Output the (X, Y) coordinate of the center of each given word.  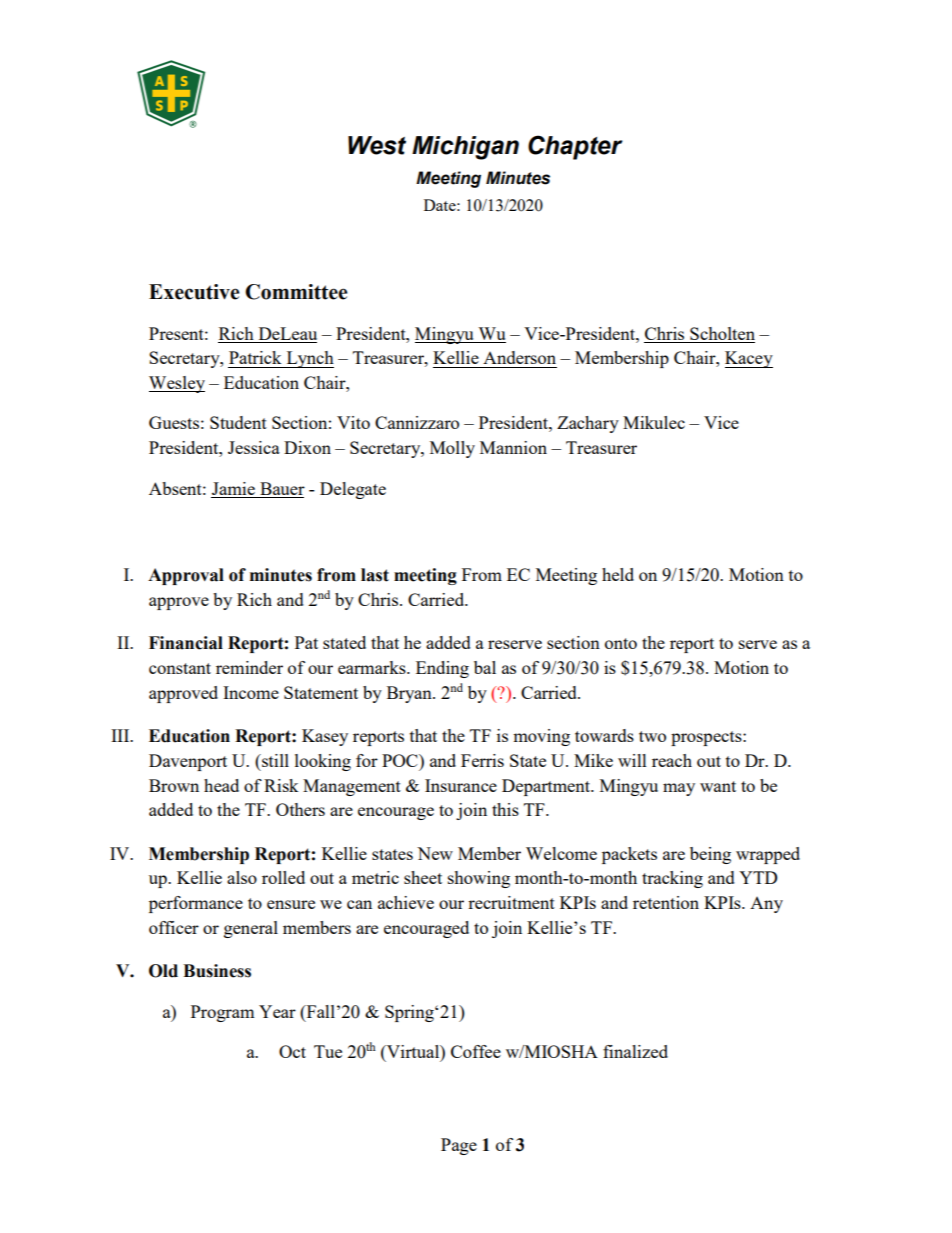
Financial (186, 643)
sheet (423, 877)
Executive (194, 292)
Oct (292, 1051)
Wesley (177, 384)
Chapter (575, 147)
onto (621, 643)
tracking (672, 879)
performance (196, 904)
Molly (452, 449)
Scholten (721, 335)
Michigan (465, 148)
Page (459, 1146)
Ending (442, 669)
